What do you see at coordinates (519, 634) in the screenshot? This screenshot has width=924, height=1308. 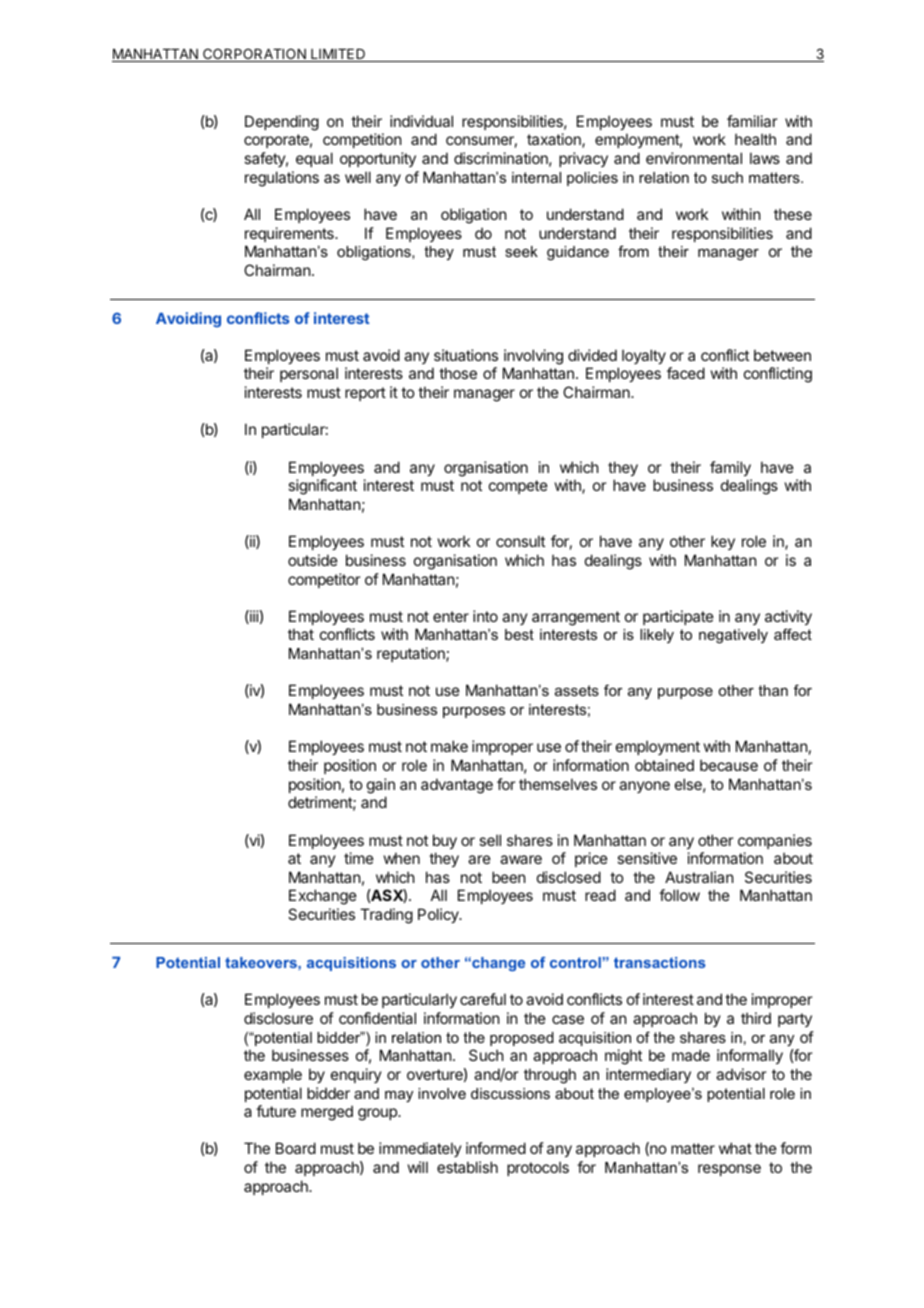 I see `best` at bounding box center [519, 634].
